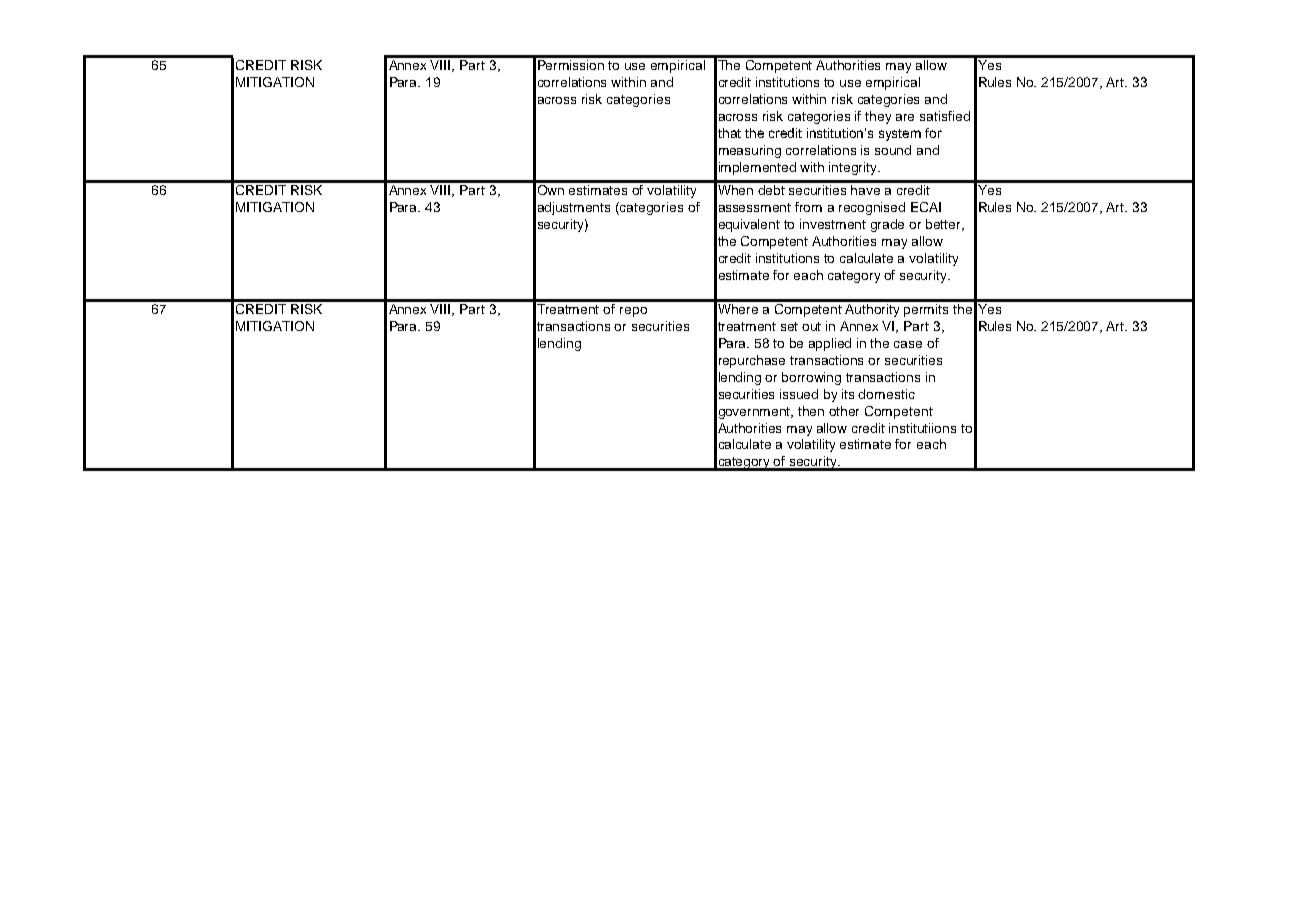  I want to click on they, so click(878, 117).
